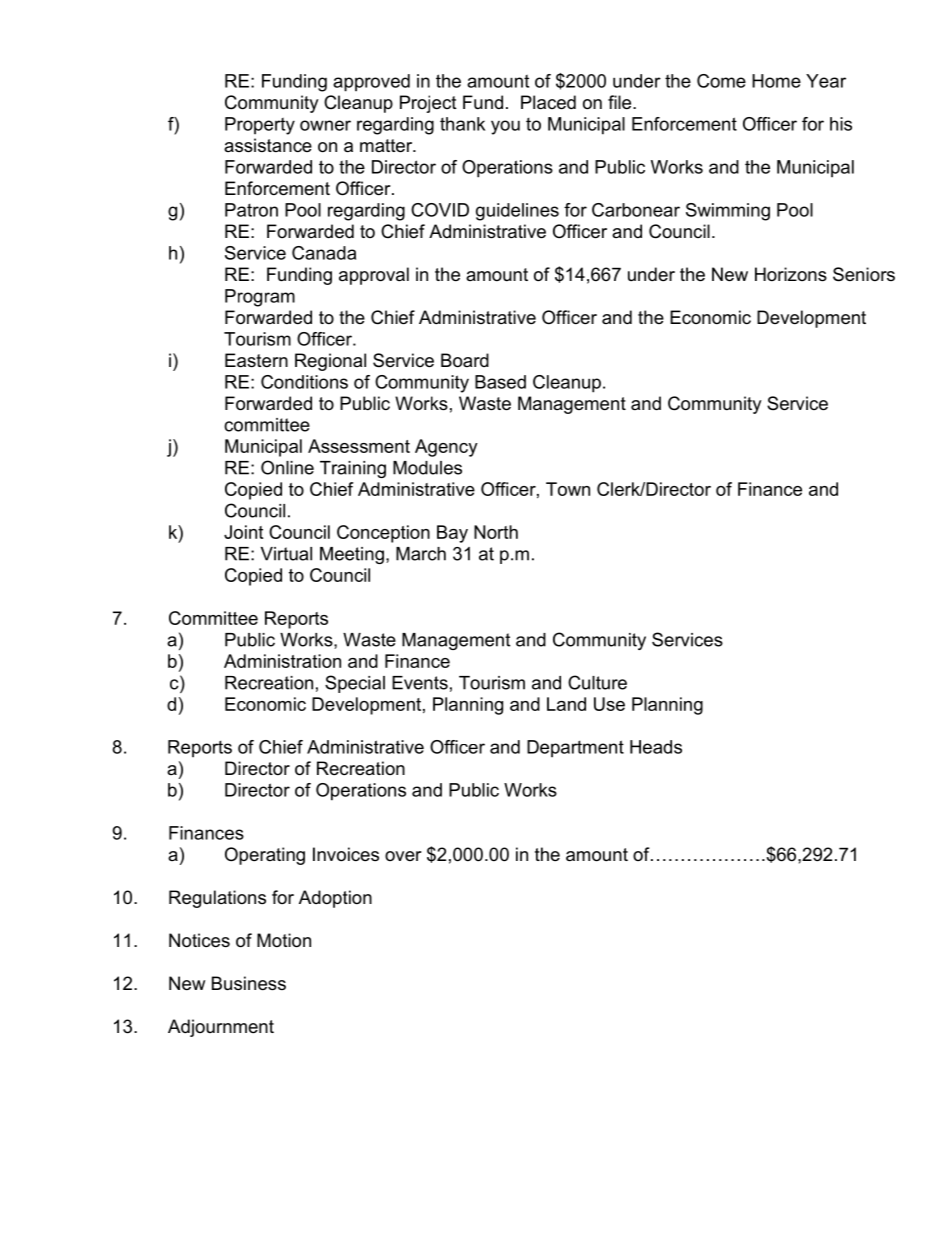 The image size is (952, 1233). Describe the element at coordinates (403, 856) in the document. I see `over` at that location.
